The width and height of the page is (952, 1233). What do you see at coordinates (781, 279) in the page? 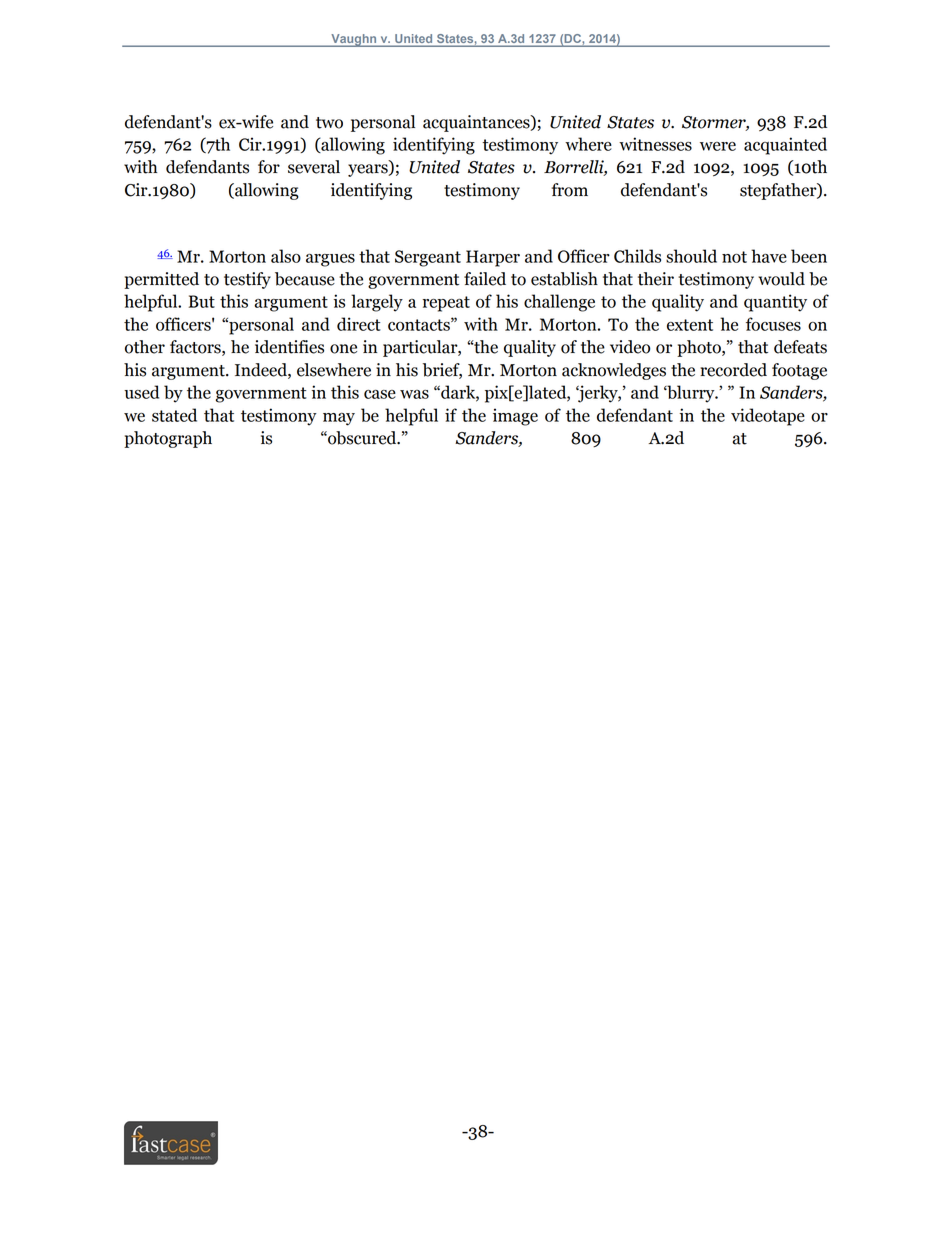
I see `would` at bounding box center [781, 279].
